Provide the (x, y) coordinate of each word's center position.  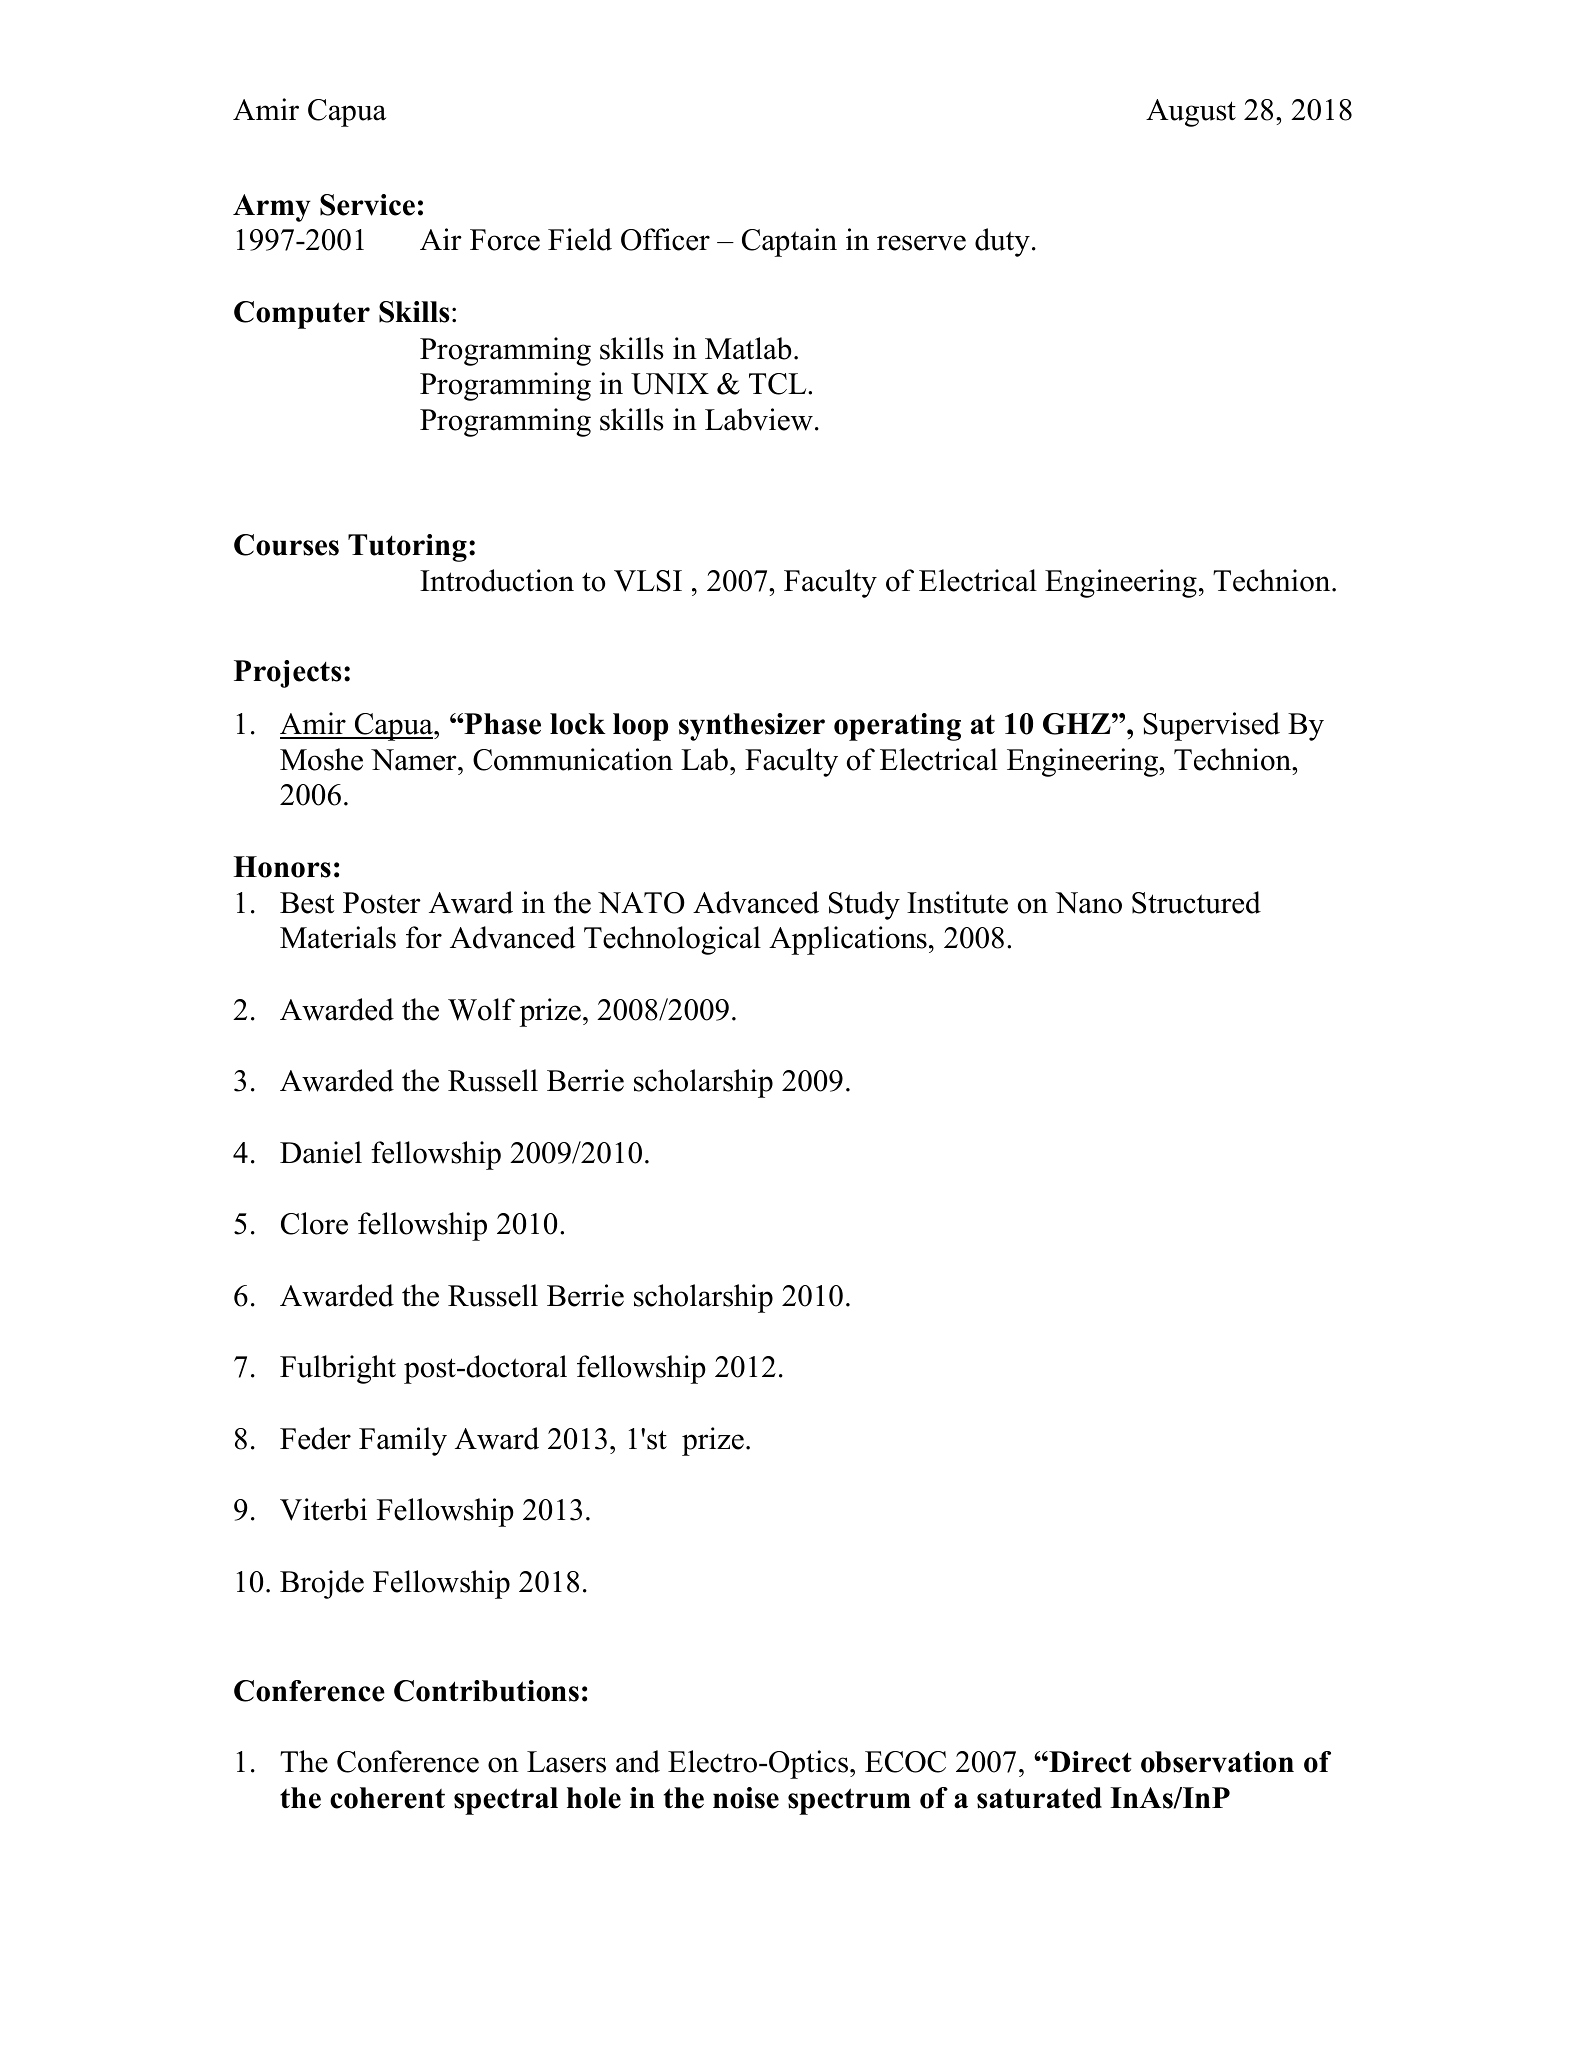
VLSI (648, 581)
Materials (338, 937)
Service (367, 205)
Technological (672, 940)
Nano (1088, 903)
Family (403, 1441)
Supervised (1211, 726)
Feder (315, 1438)
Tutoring (407, 548)
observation (1217, 1762)
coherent (387, 1798)
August (1191, 113)
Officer (665, 239)
